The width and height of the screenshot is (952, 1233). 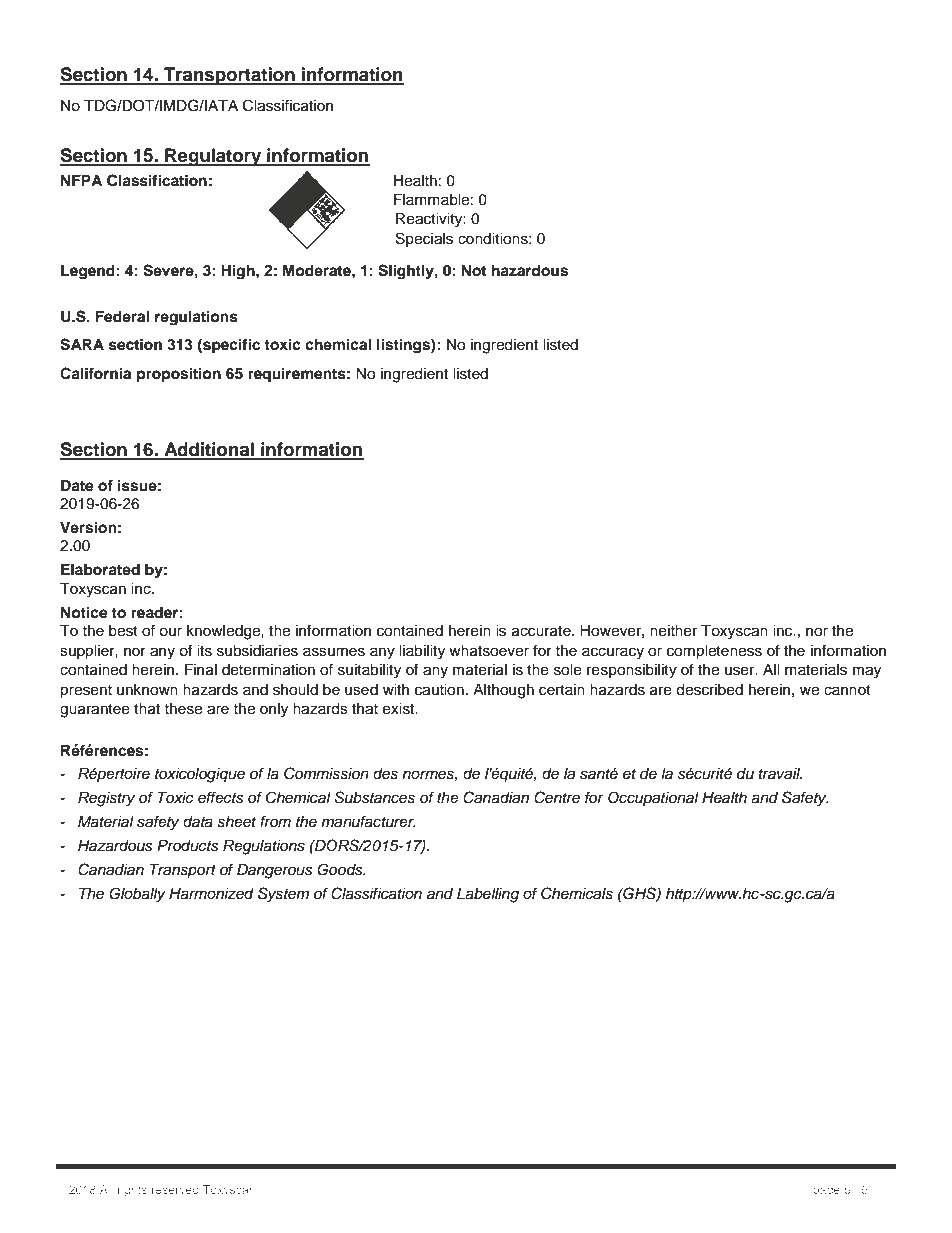 What do you see at coordinates (673, 631) in the screenshot?
I see `neither` at bounding box center [673, 631].
